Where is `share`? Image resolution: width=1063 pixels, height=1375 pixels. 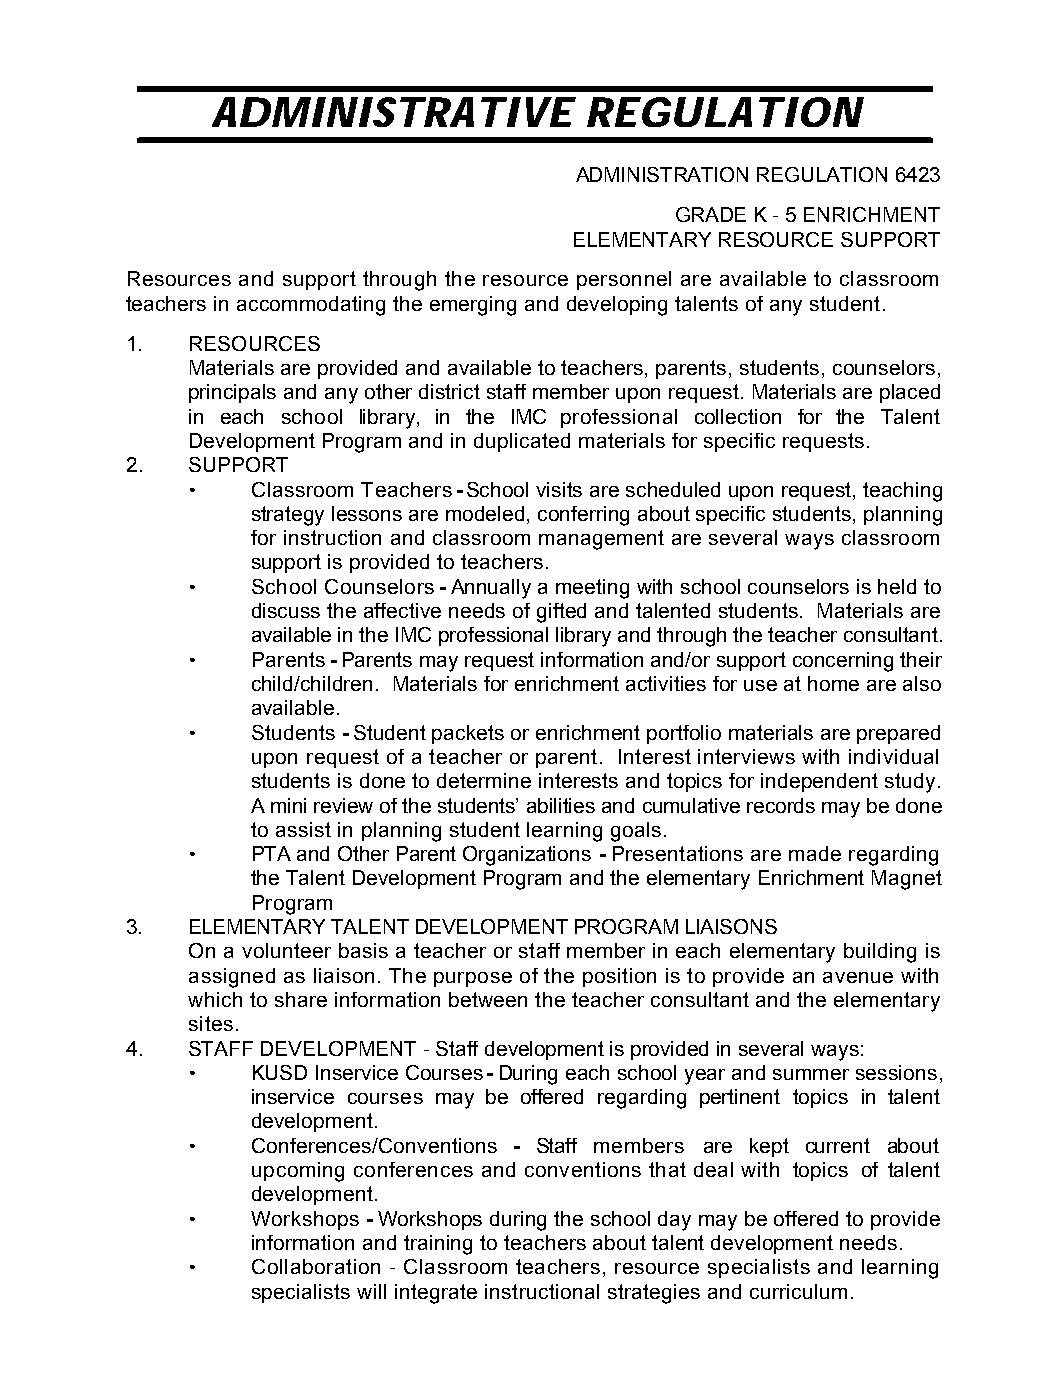 share is located at coordinates (301, 999).
